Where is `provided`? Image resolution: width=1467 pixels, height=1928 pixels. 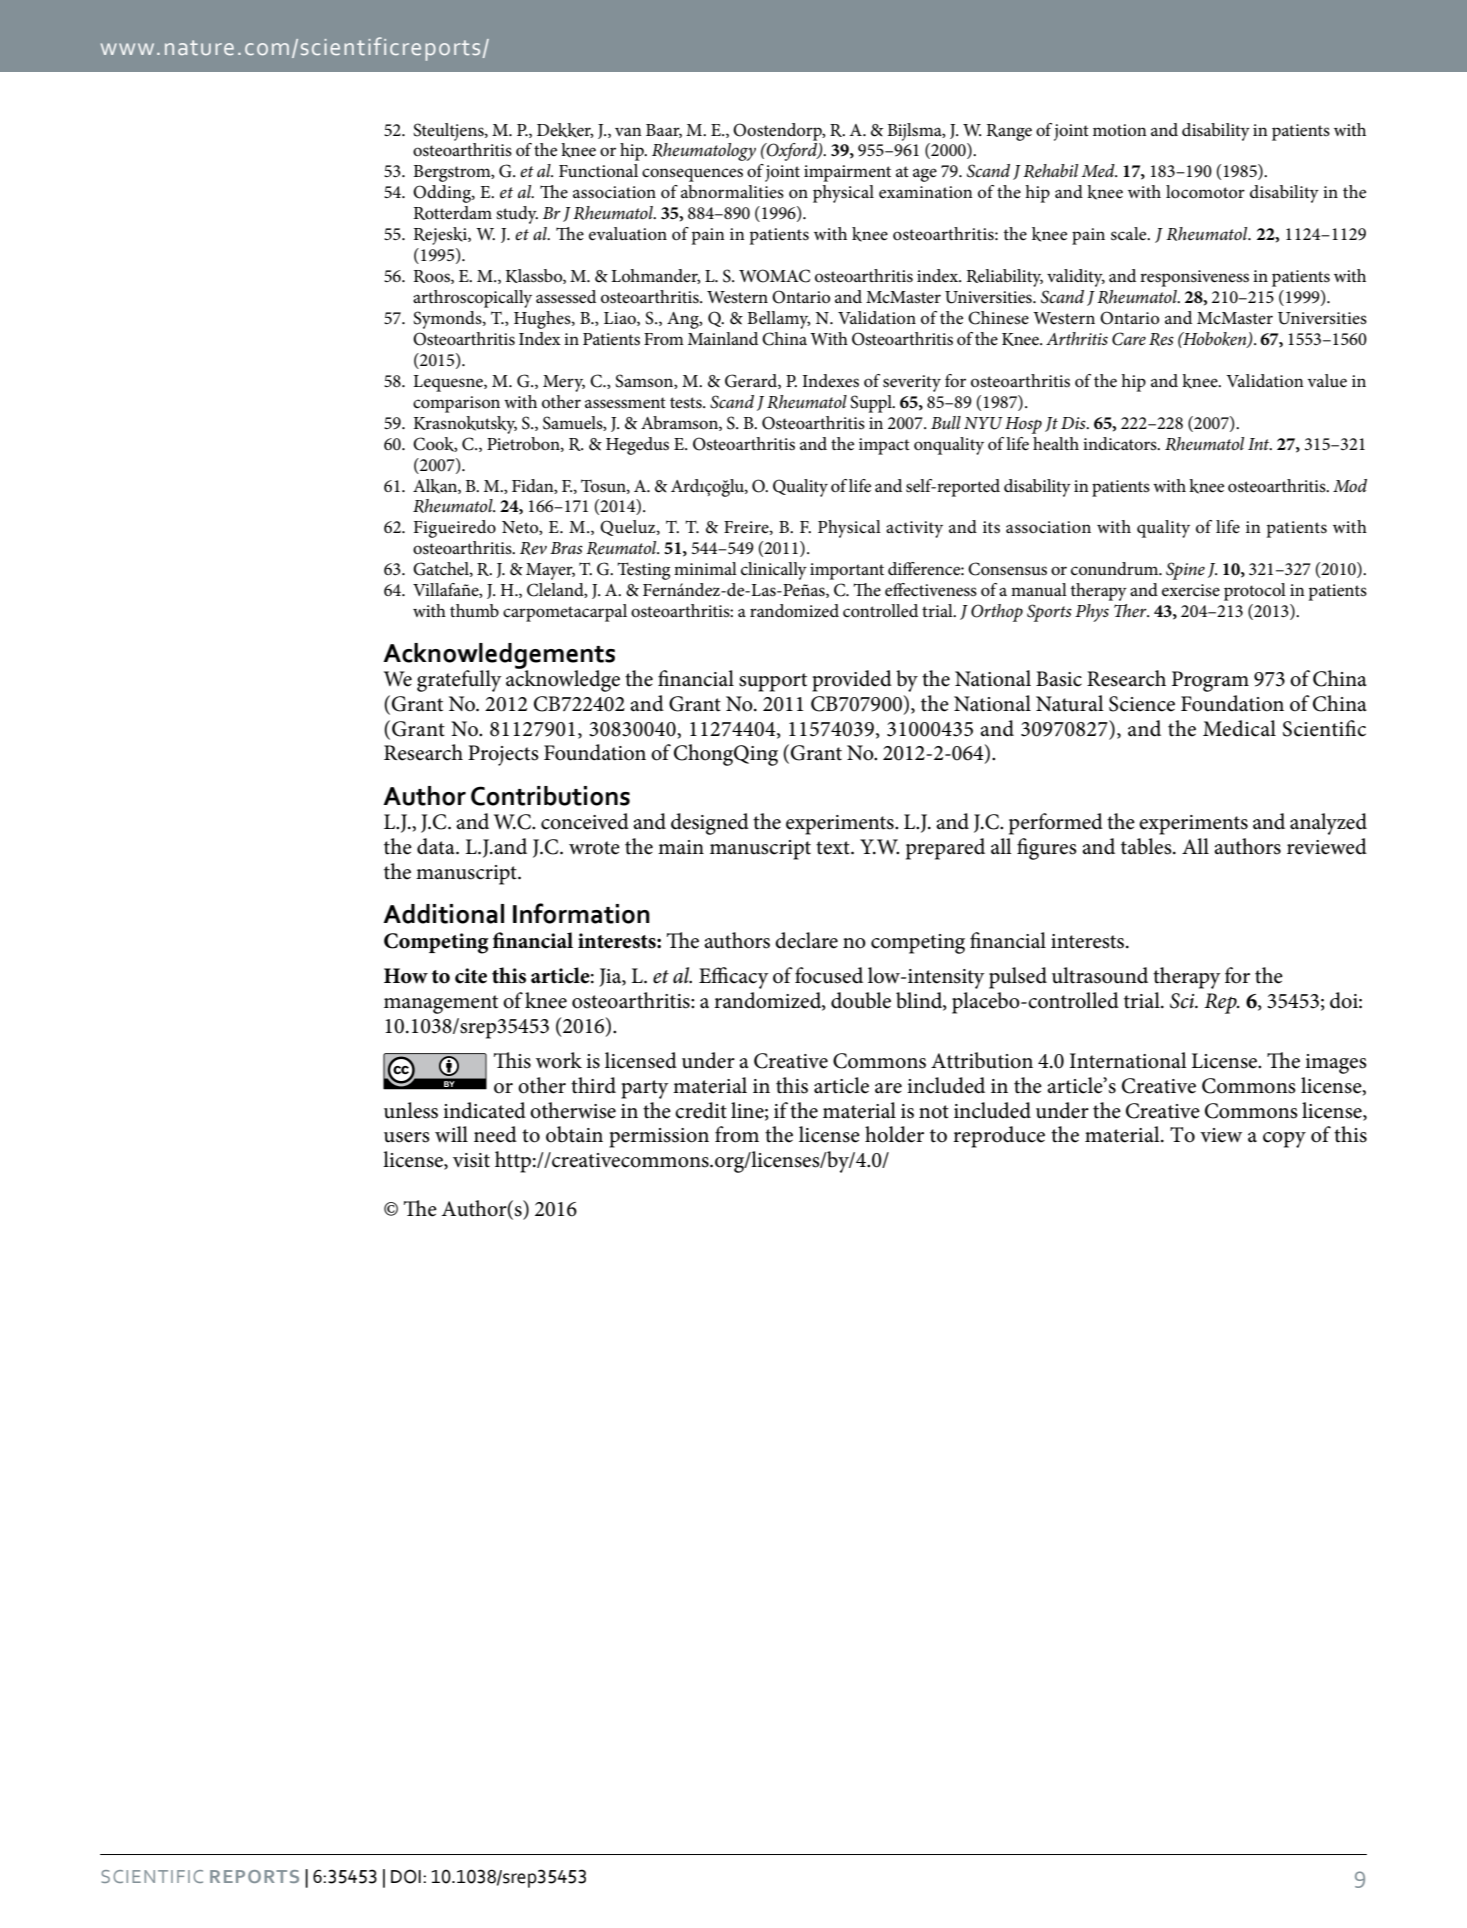
provided is located at coordinates (852, 681).
